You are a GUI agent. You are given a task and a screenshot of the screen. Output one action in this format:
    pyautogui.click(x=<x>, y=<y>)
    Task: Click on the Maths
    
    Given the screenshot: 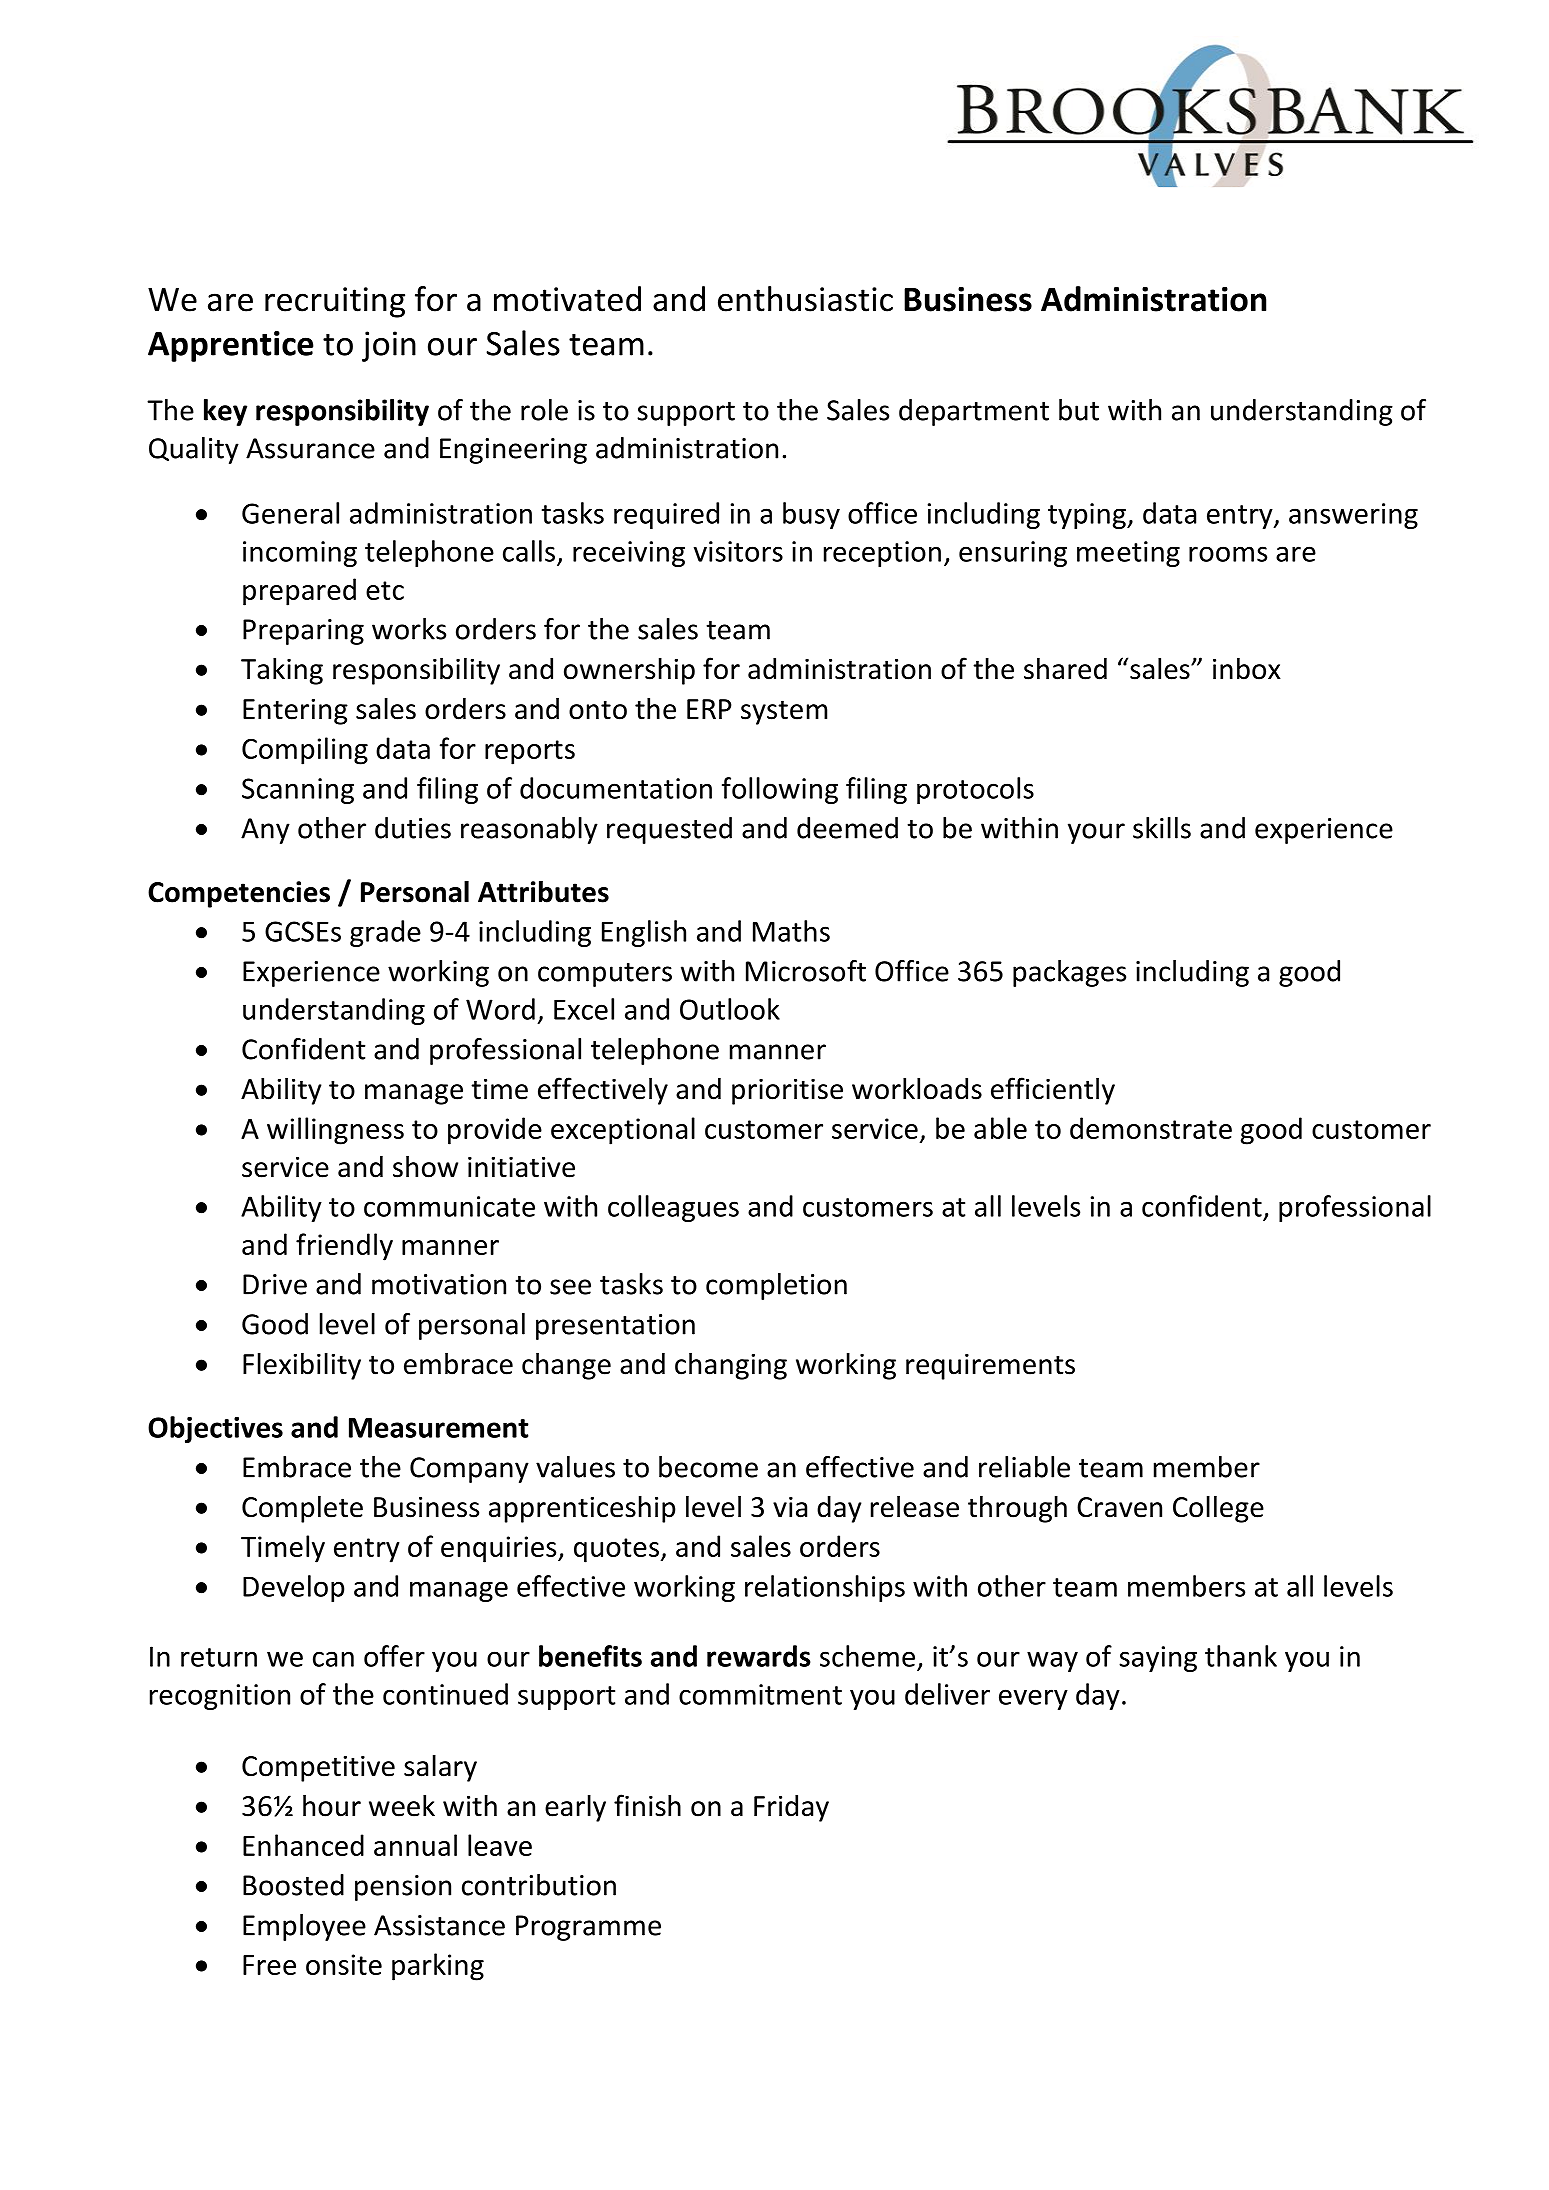 What is the action you would take?
    pyautogui.click(x=791, y=931)
